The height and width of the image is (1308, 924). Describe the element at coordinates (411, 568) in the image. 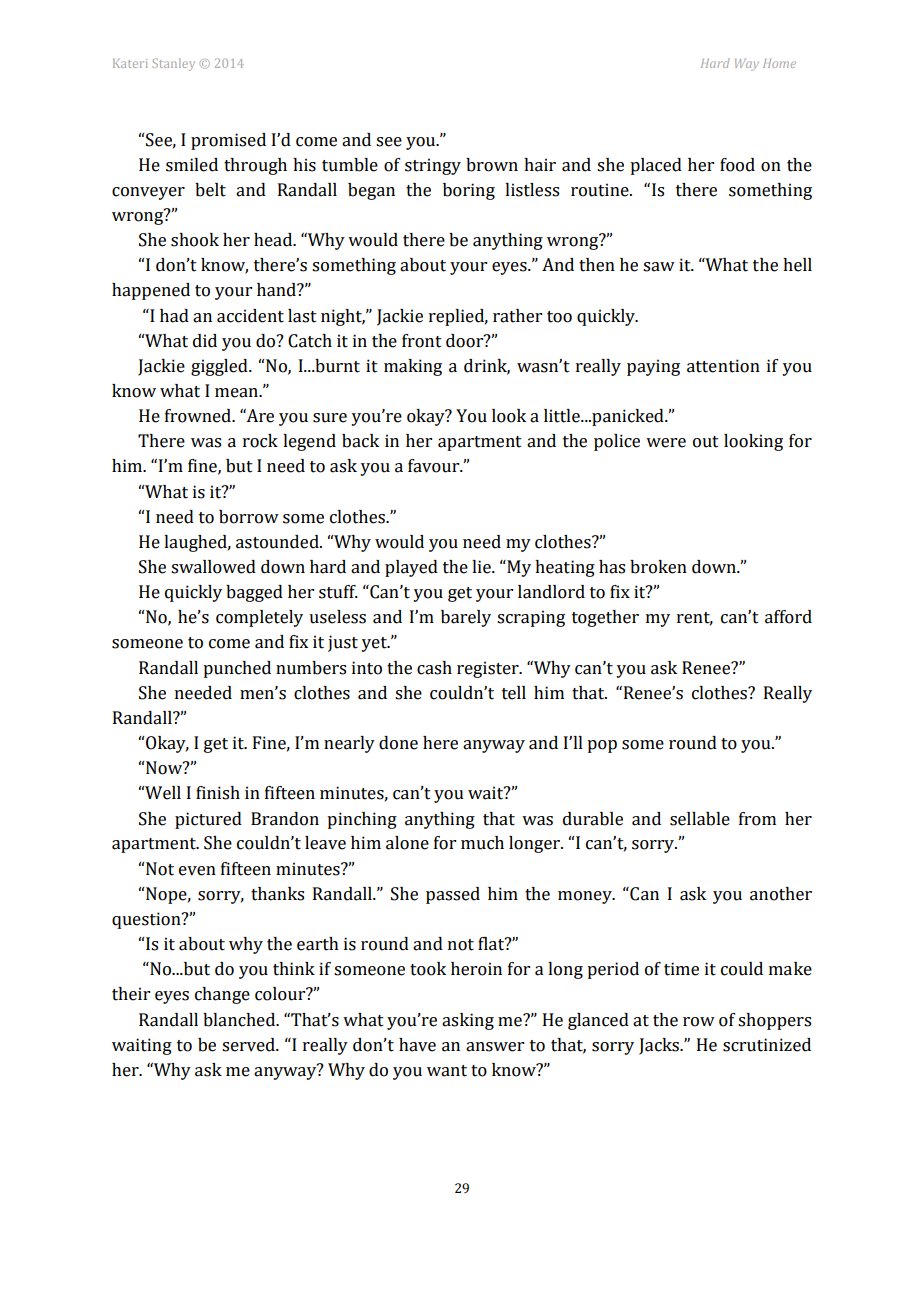

I see `played` at that location.
